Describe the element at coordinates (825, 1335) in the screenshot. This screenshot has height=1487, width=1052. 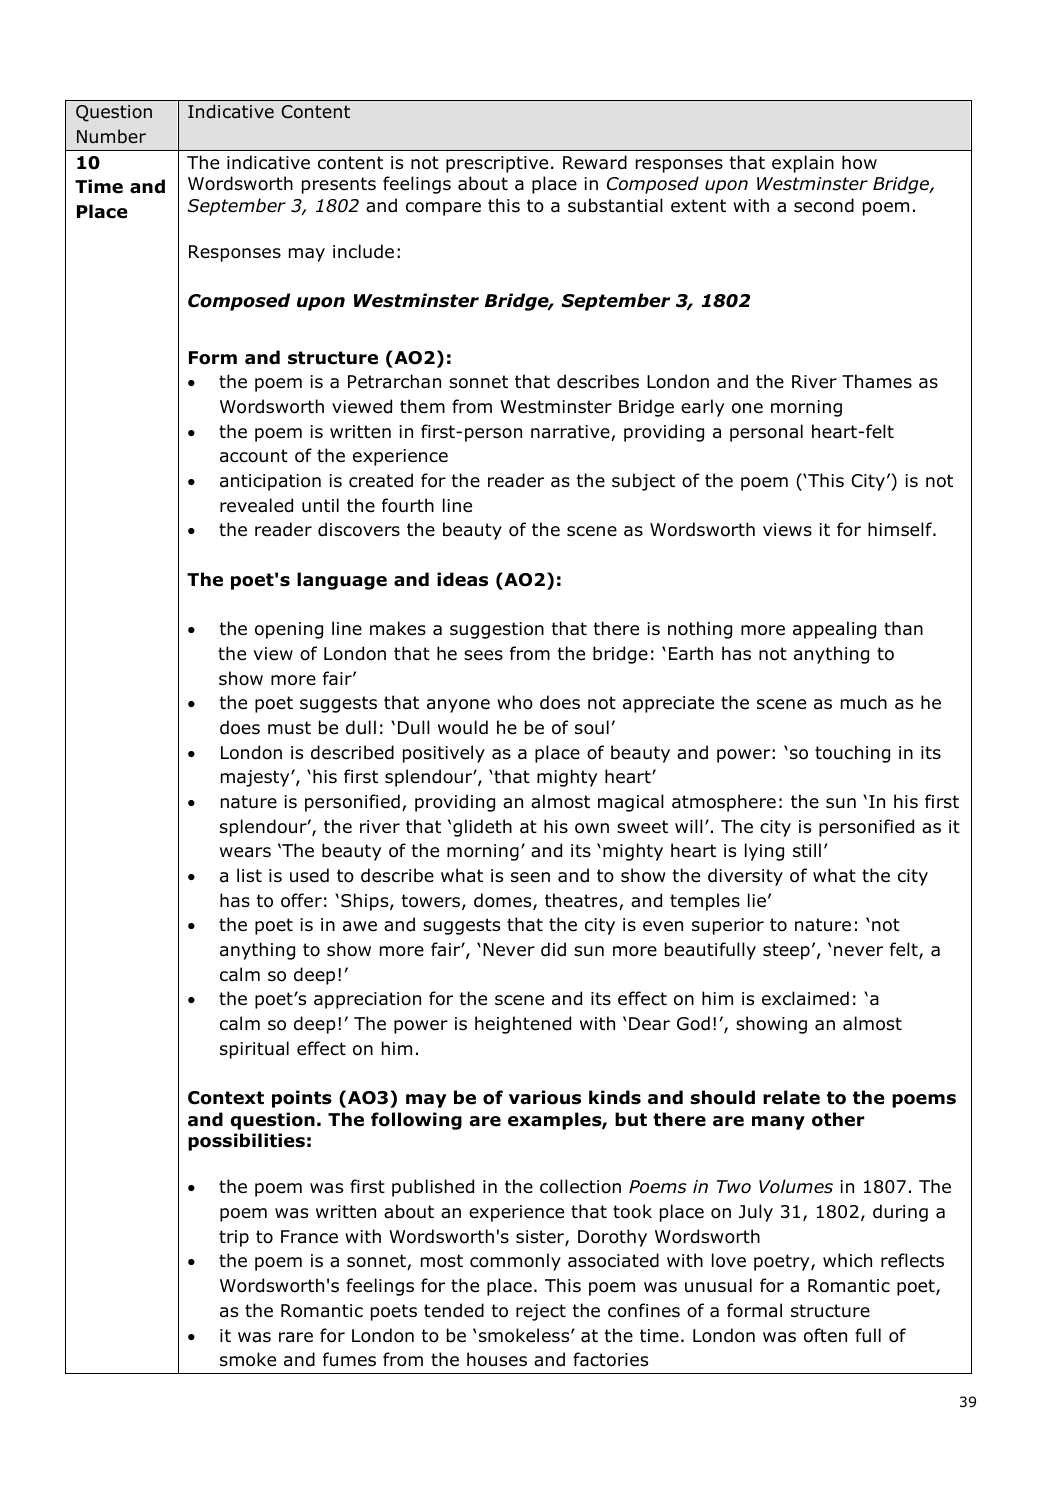
I see `often` at that location.
